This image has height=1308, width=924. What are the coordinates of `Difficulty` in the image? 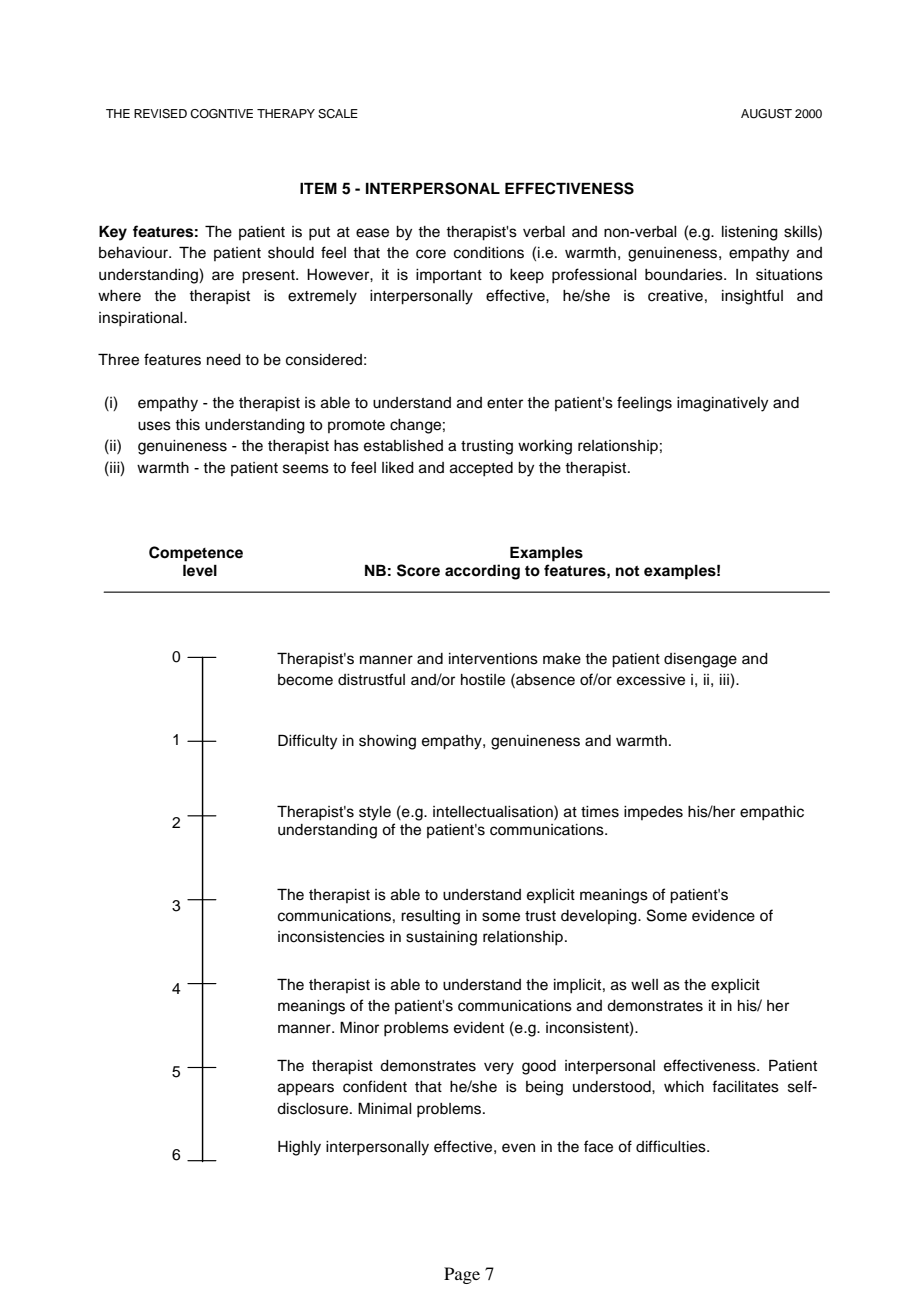 It's located at (307, 742).
